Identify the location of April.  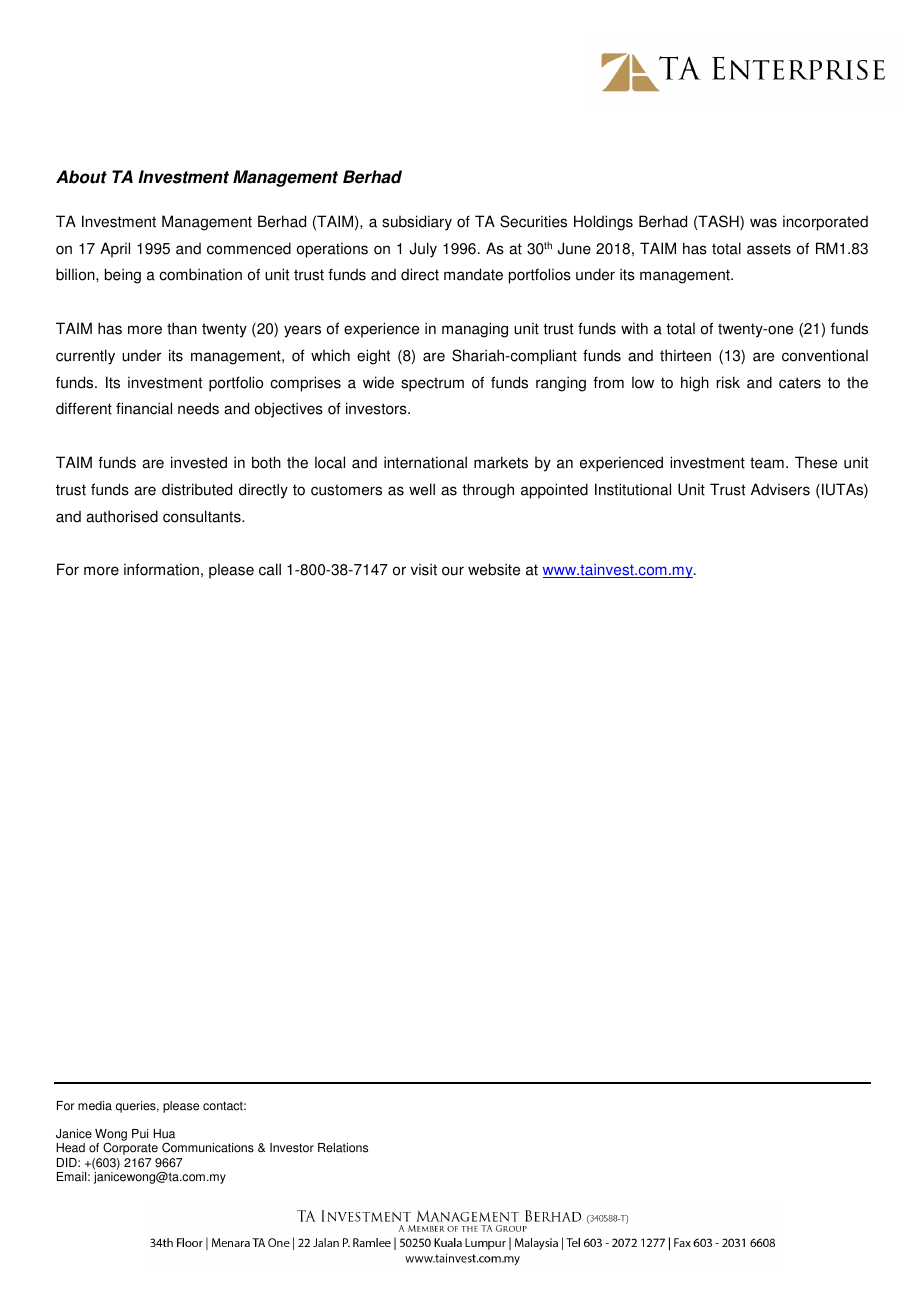
(115, 250).
